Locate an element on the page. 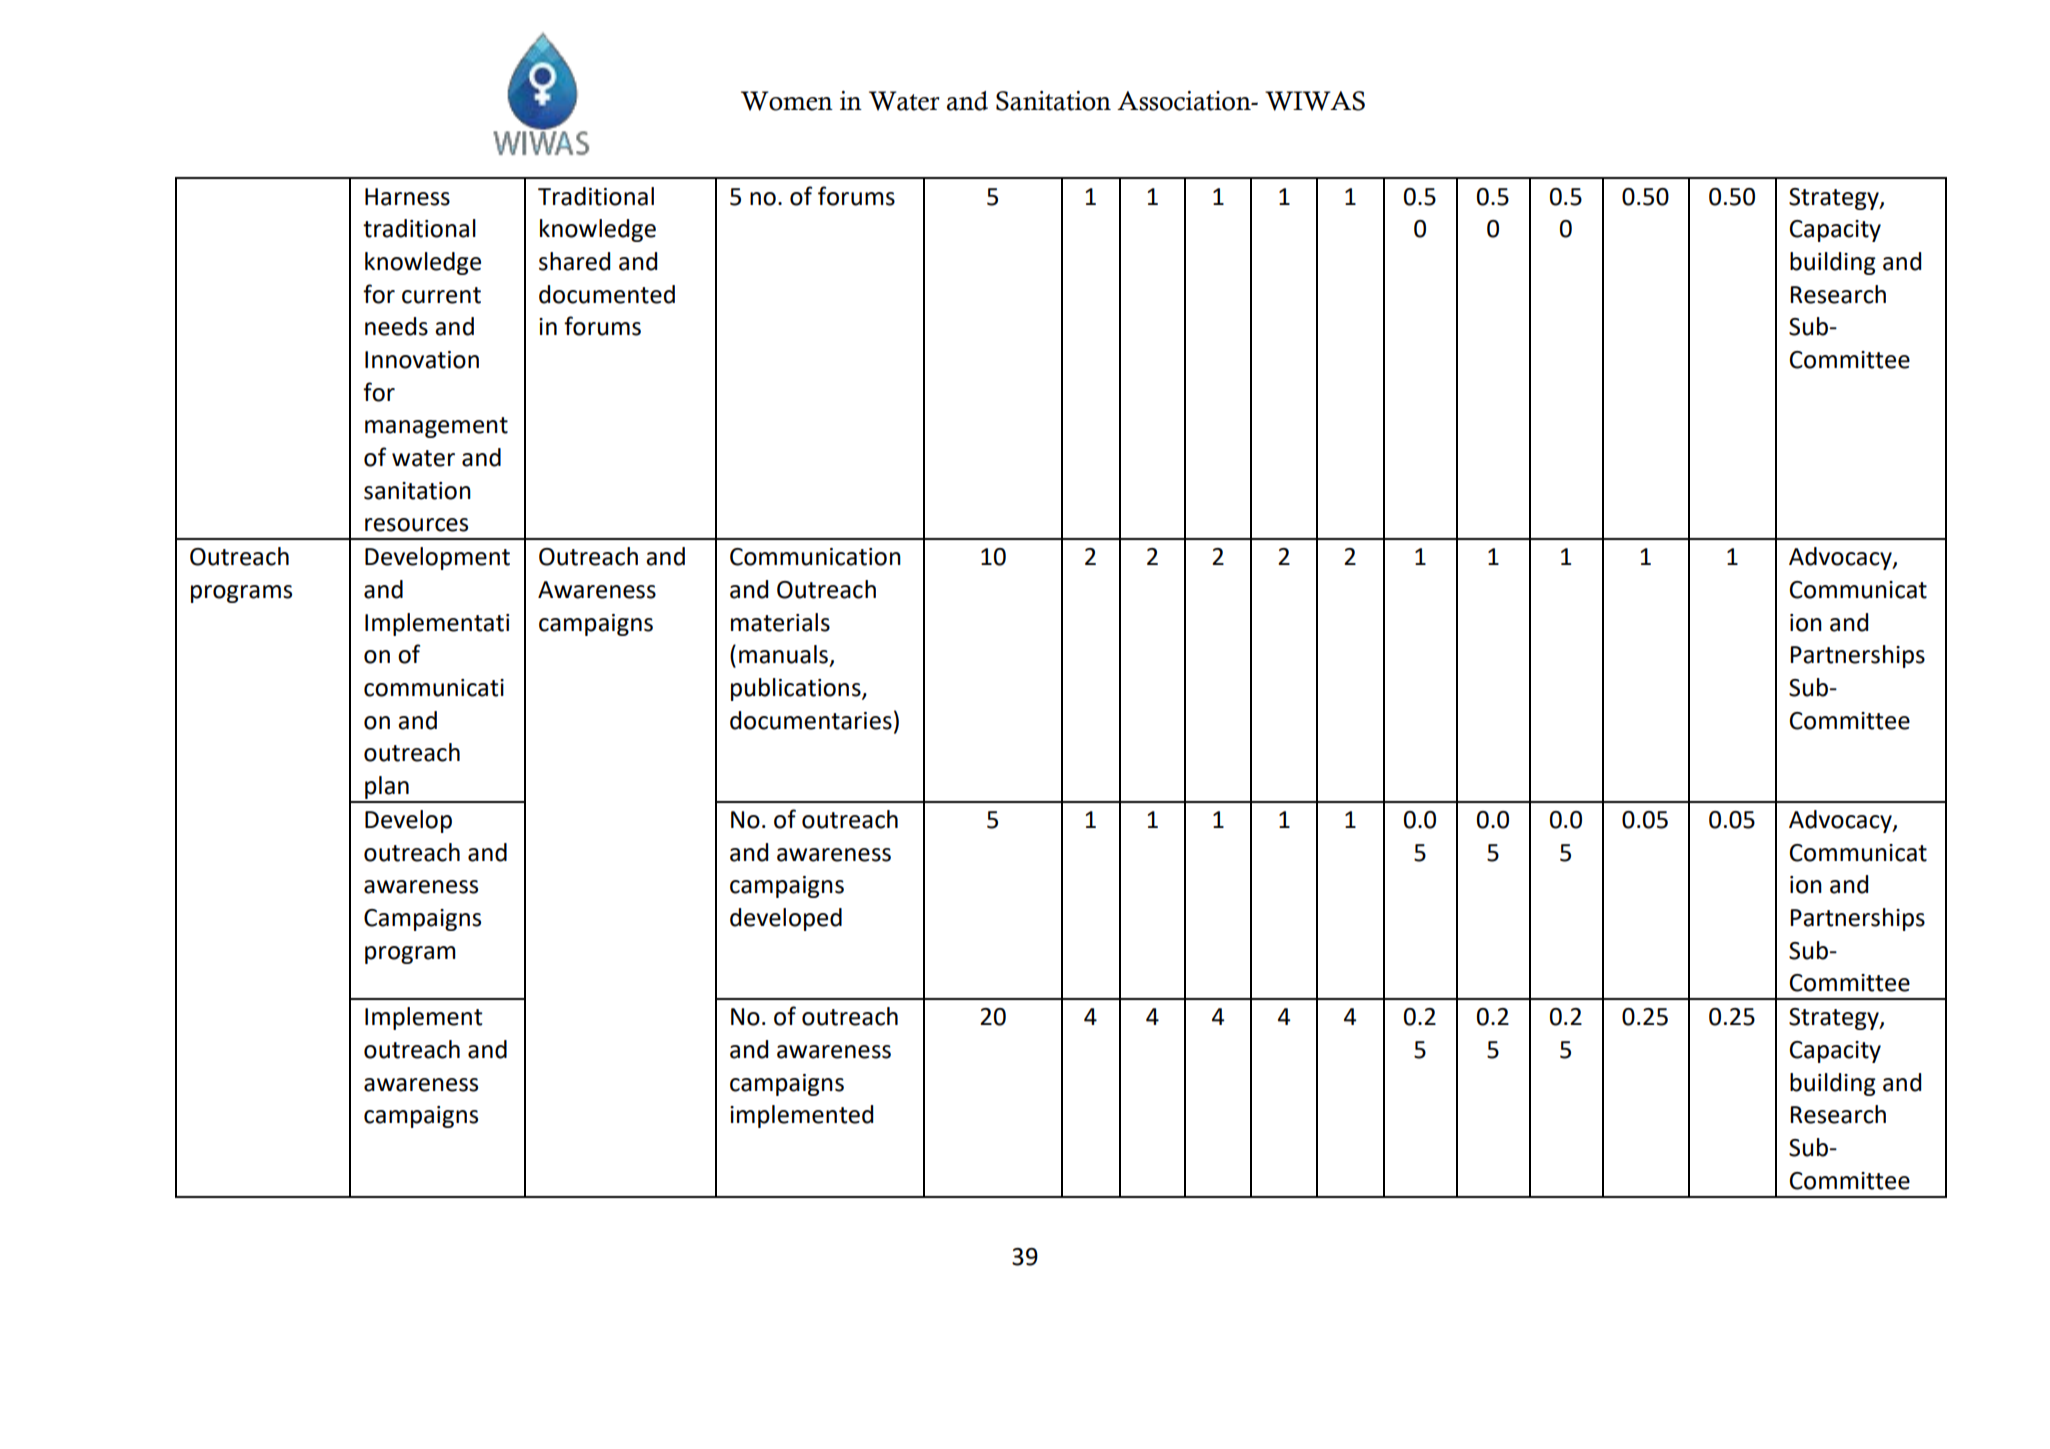 The image size is (2050, 1449). publications is located at coordinates (797, 689).
